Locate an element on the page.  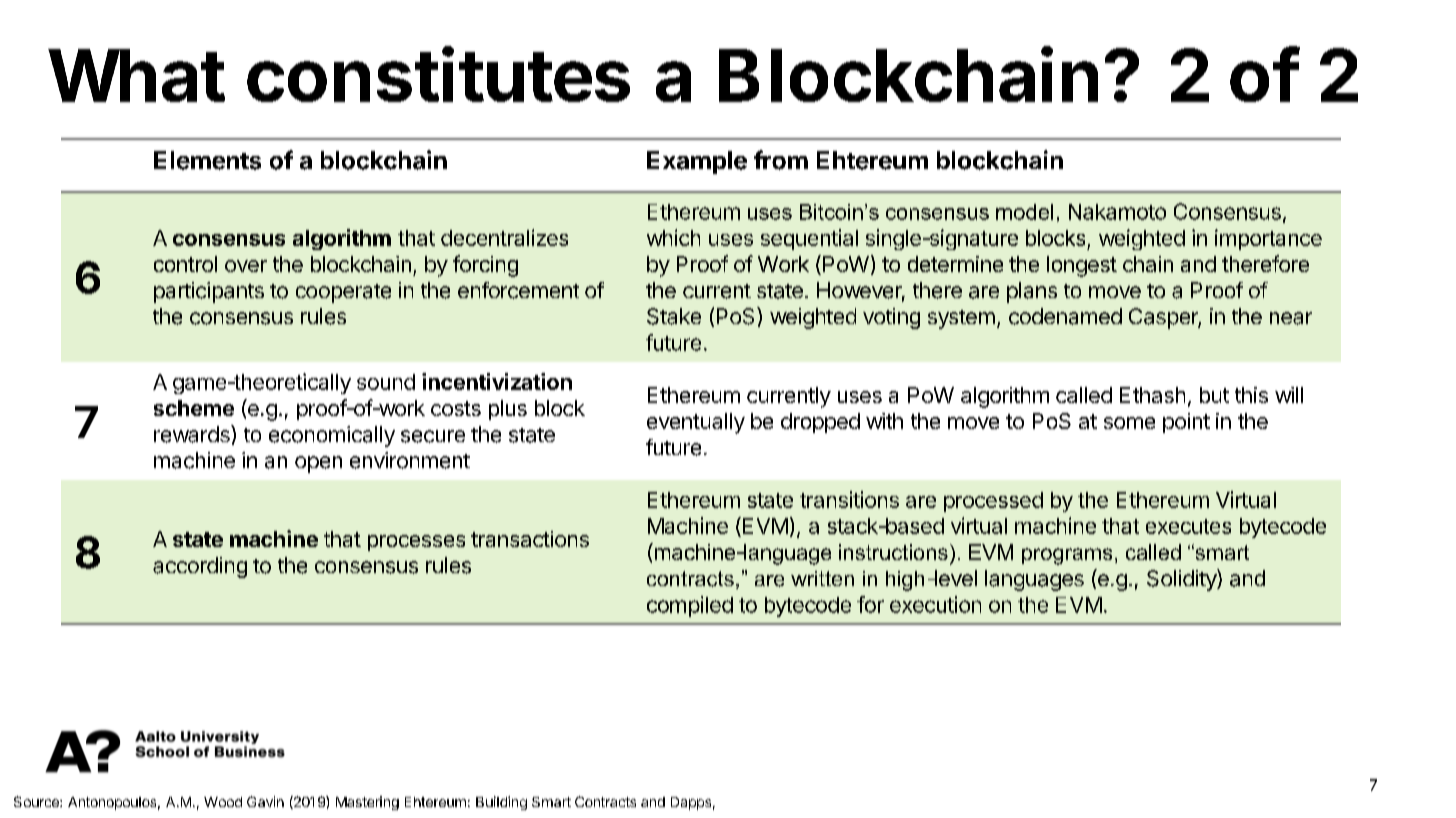
What is located at coordinates (136, 75).
